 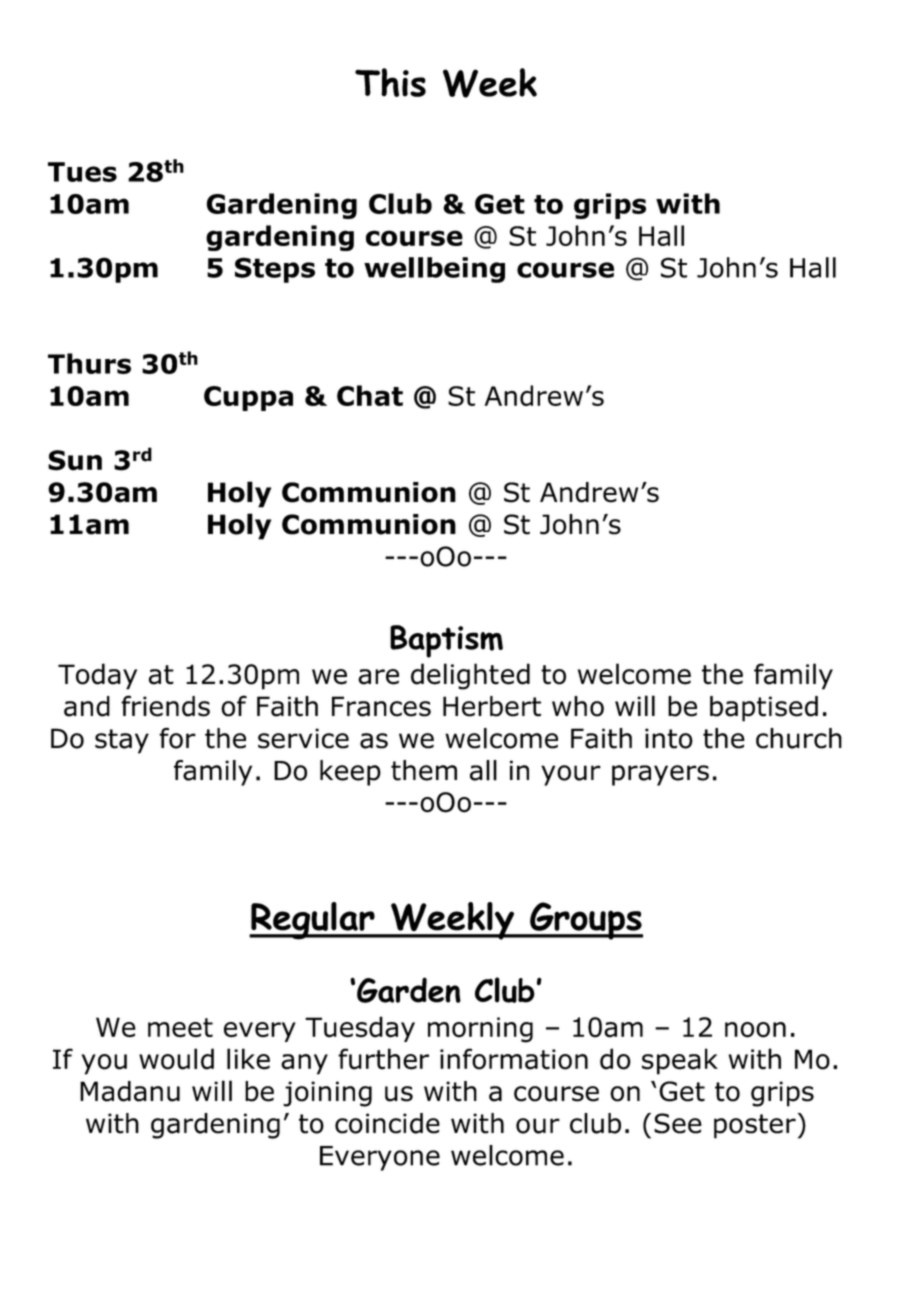 What do you see at coordinates (434, 270) in the screenshot?
I see `wellbeing` at bounding box center [434, 270].
